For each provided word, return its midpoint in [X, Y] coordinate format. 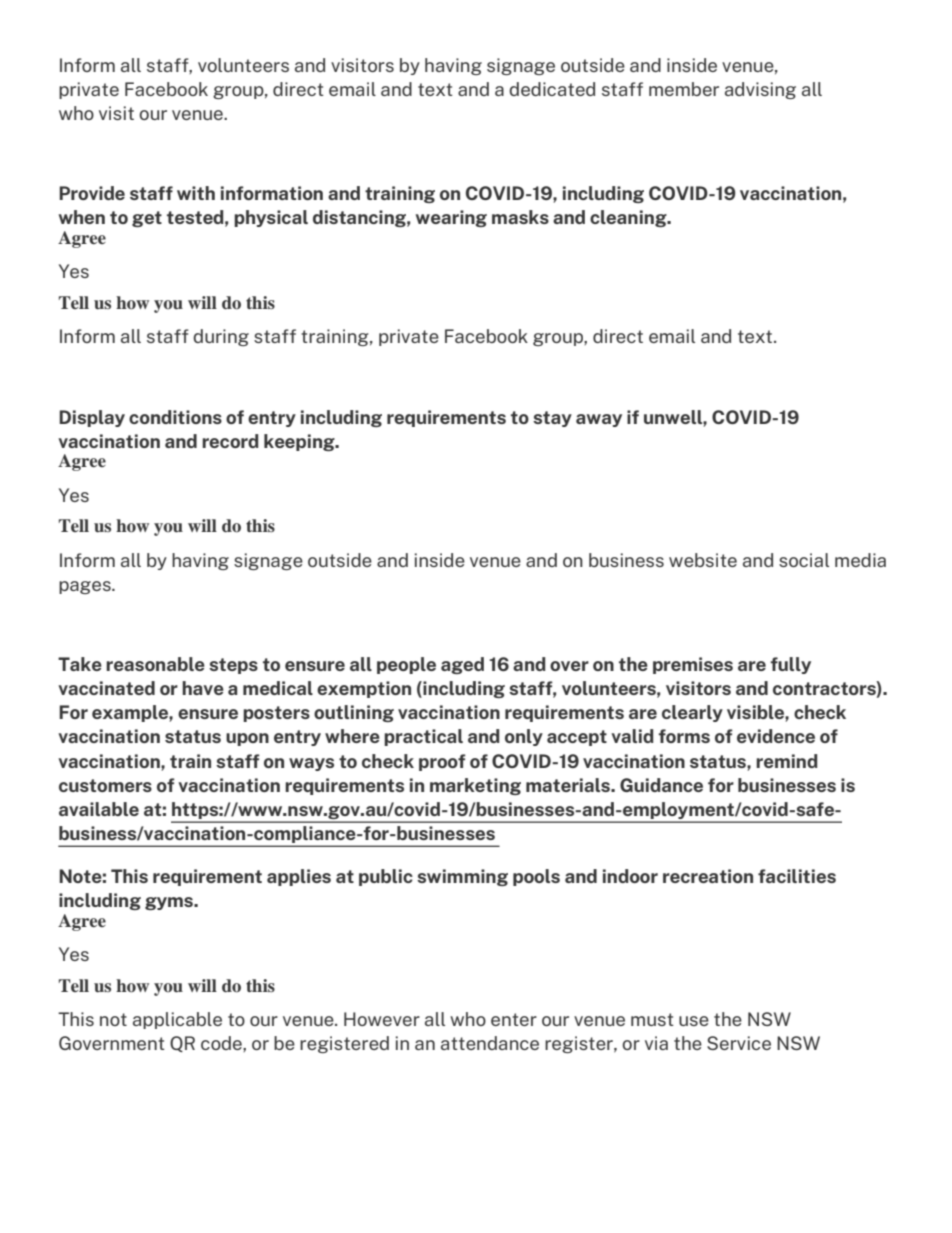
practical [423, 737]
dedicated [552, 89]
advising [760, 90]
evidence [776, 736]
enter [514, 1019]
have [203, 688]
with [196, 193]
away [599, 420]
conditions [175, 417]
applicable [177, 1020]
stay [552, 419]
